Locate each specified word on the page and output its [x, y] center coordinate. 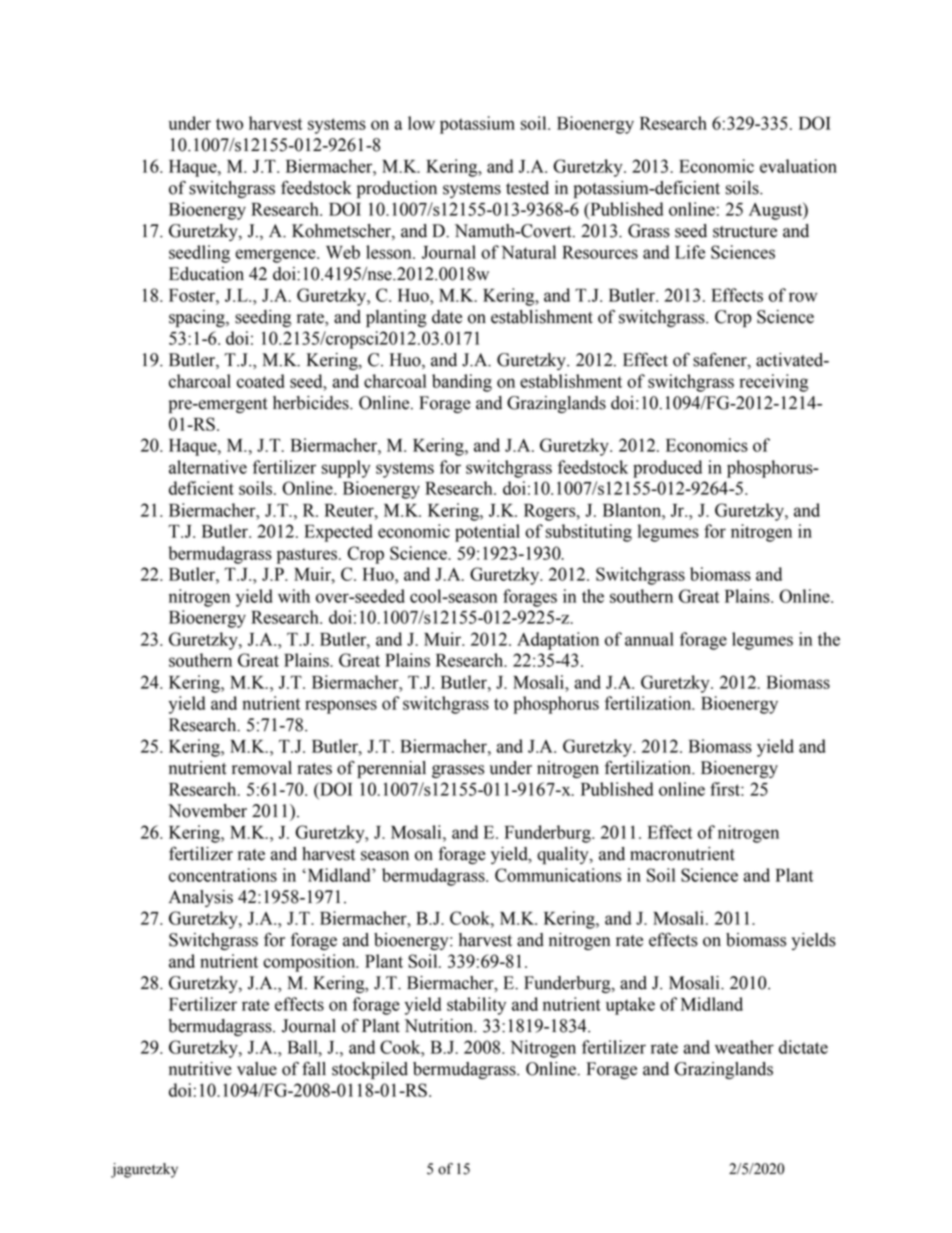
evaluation [798, 166]
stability [476, 1006]
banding [462, 383]
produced [667, 469]
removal [262, 768]
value [257, 1069]
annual [649, 639]
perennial [391, 769]
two [229, 124]
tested [527, 188]
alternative [208, 467]
